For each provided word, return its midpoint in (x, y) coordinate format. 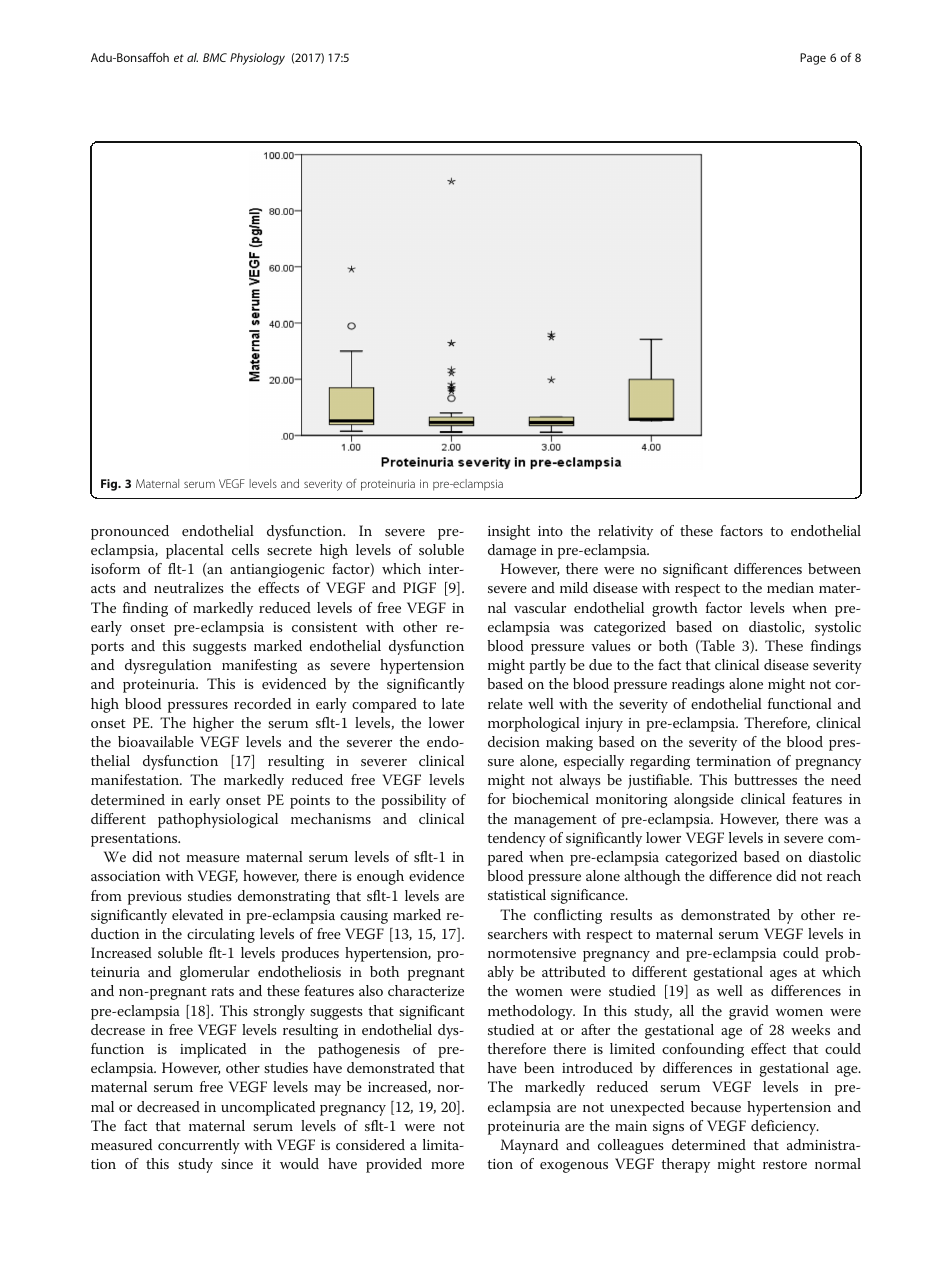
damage (512, 551)
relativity (625, 532)
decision (514, 741)
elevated (197, 914)
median (790, 587)
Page (813, 59)
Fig (110, 485)
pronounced (130, 532)
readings (698, 685)
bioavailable (156, 741)
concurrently (199, 1146)
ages (783, 975)
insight (509, 532)
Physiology (257, 59)
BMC (215, 57)
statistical (517, 894)
